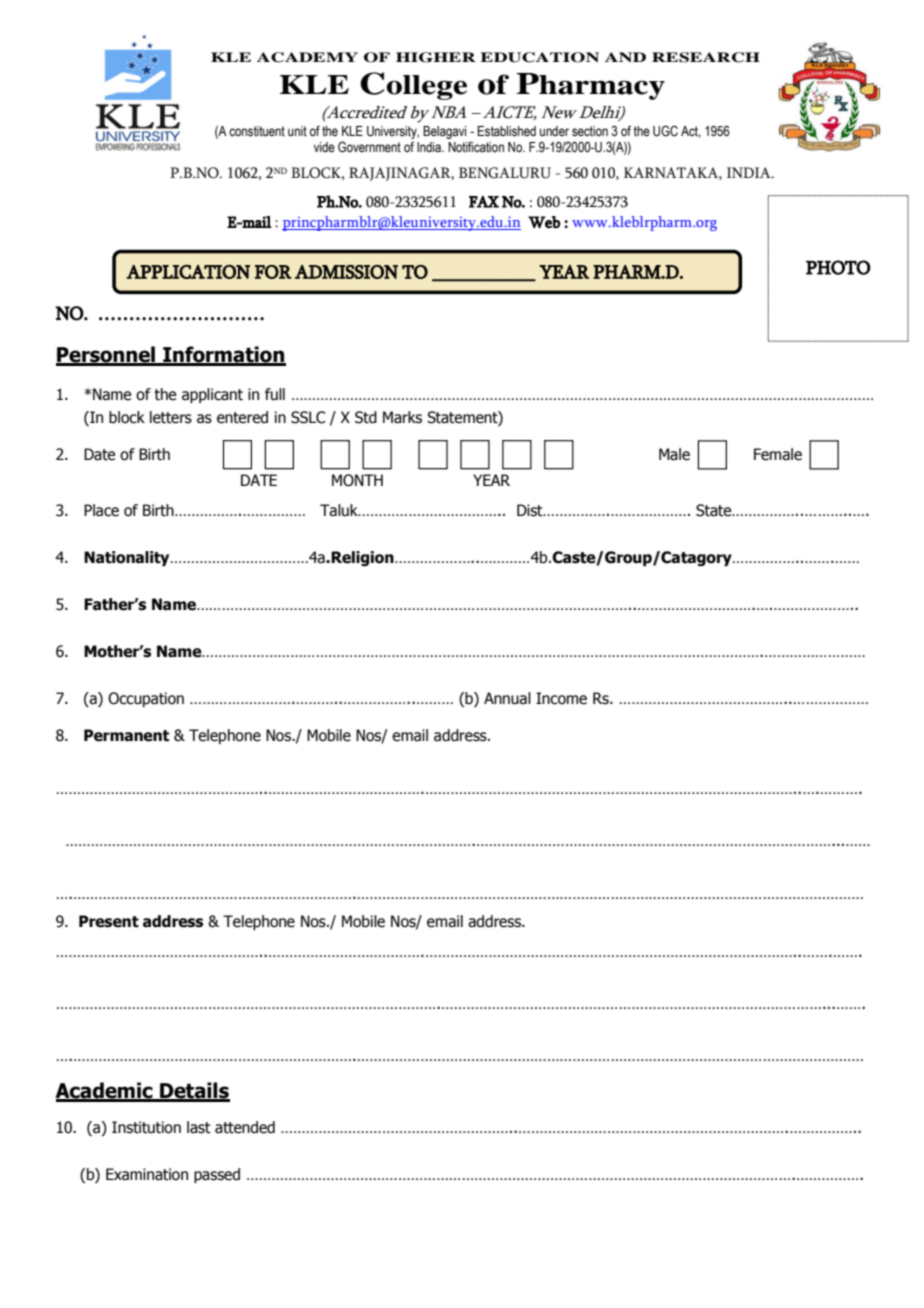 This screenshot has width=924, height=1308. I want to click on Marks, so click(402, 417).
